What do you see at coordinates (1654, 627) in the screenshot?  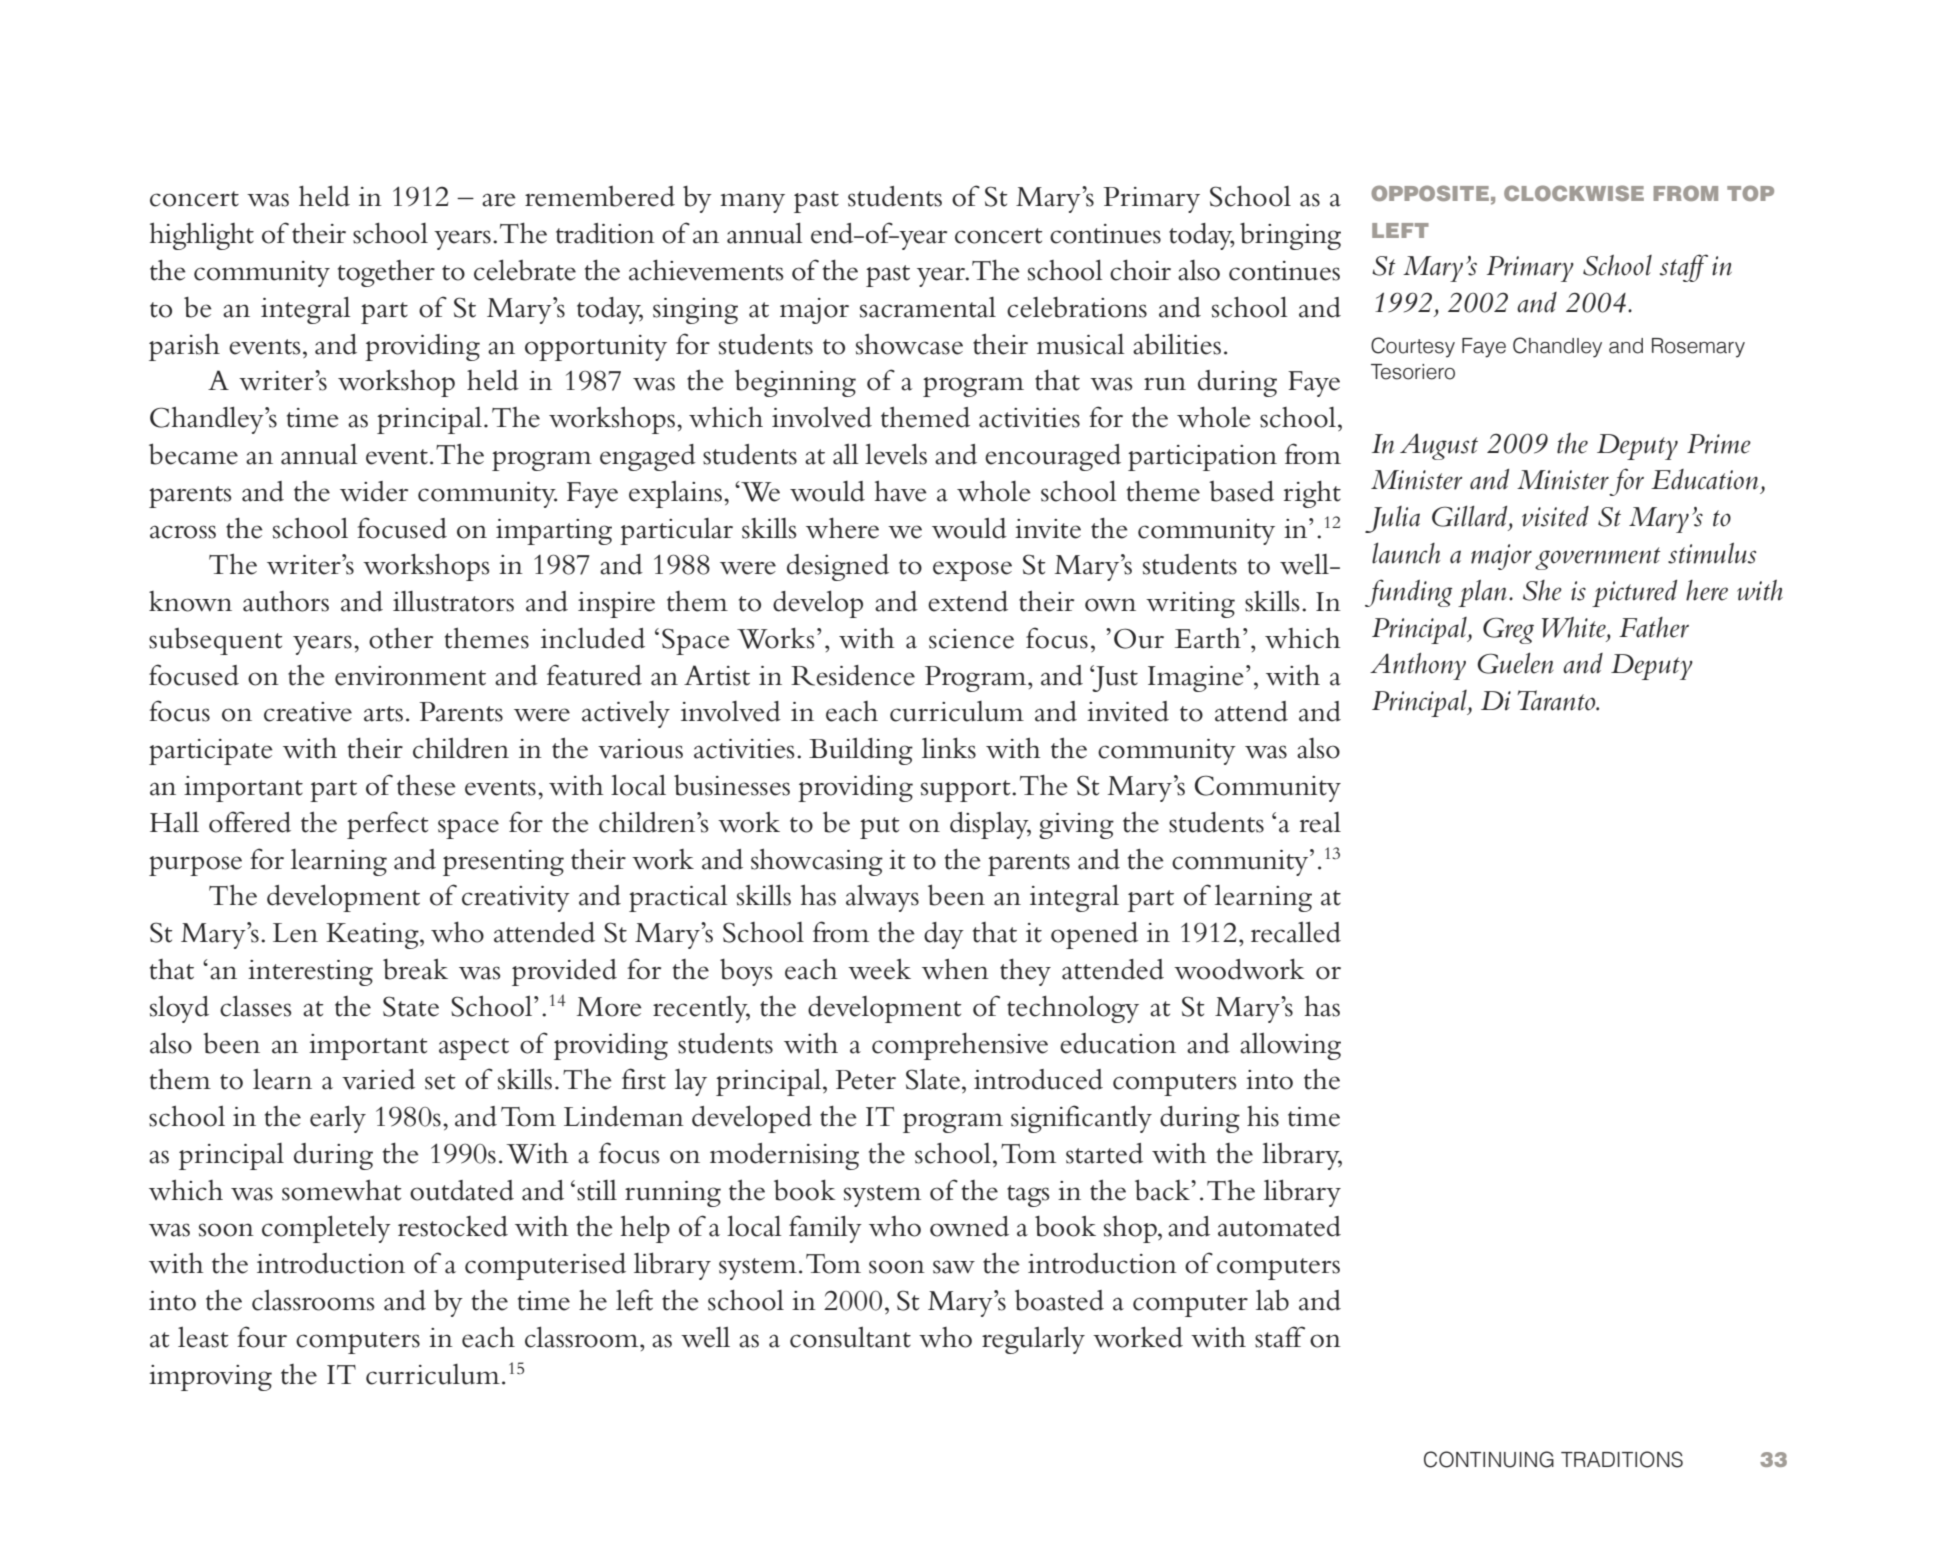 I see `Father` at bounding box center [1654, 627].
